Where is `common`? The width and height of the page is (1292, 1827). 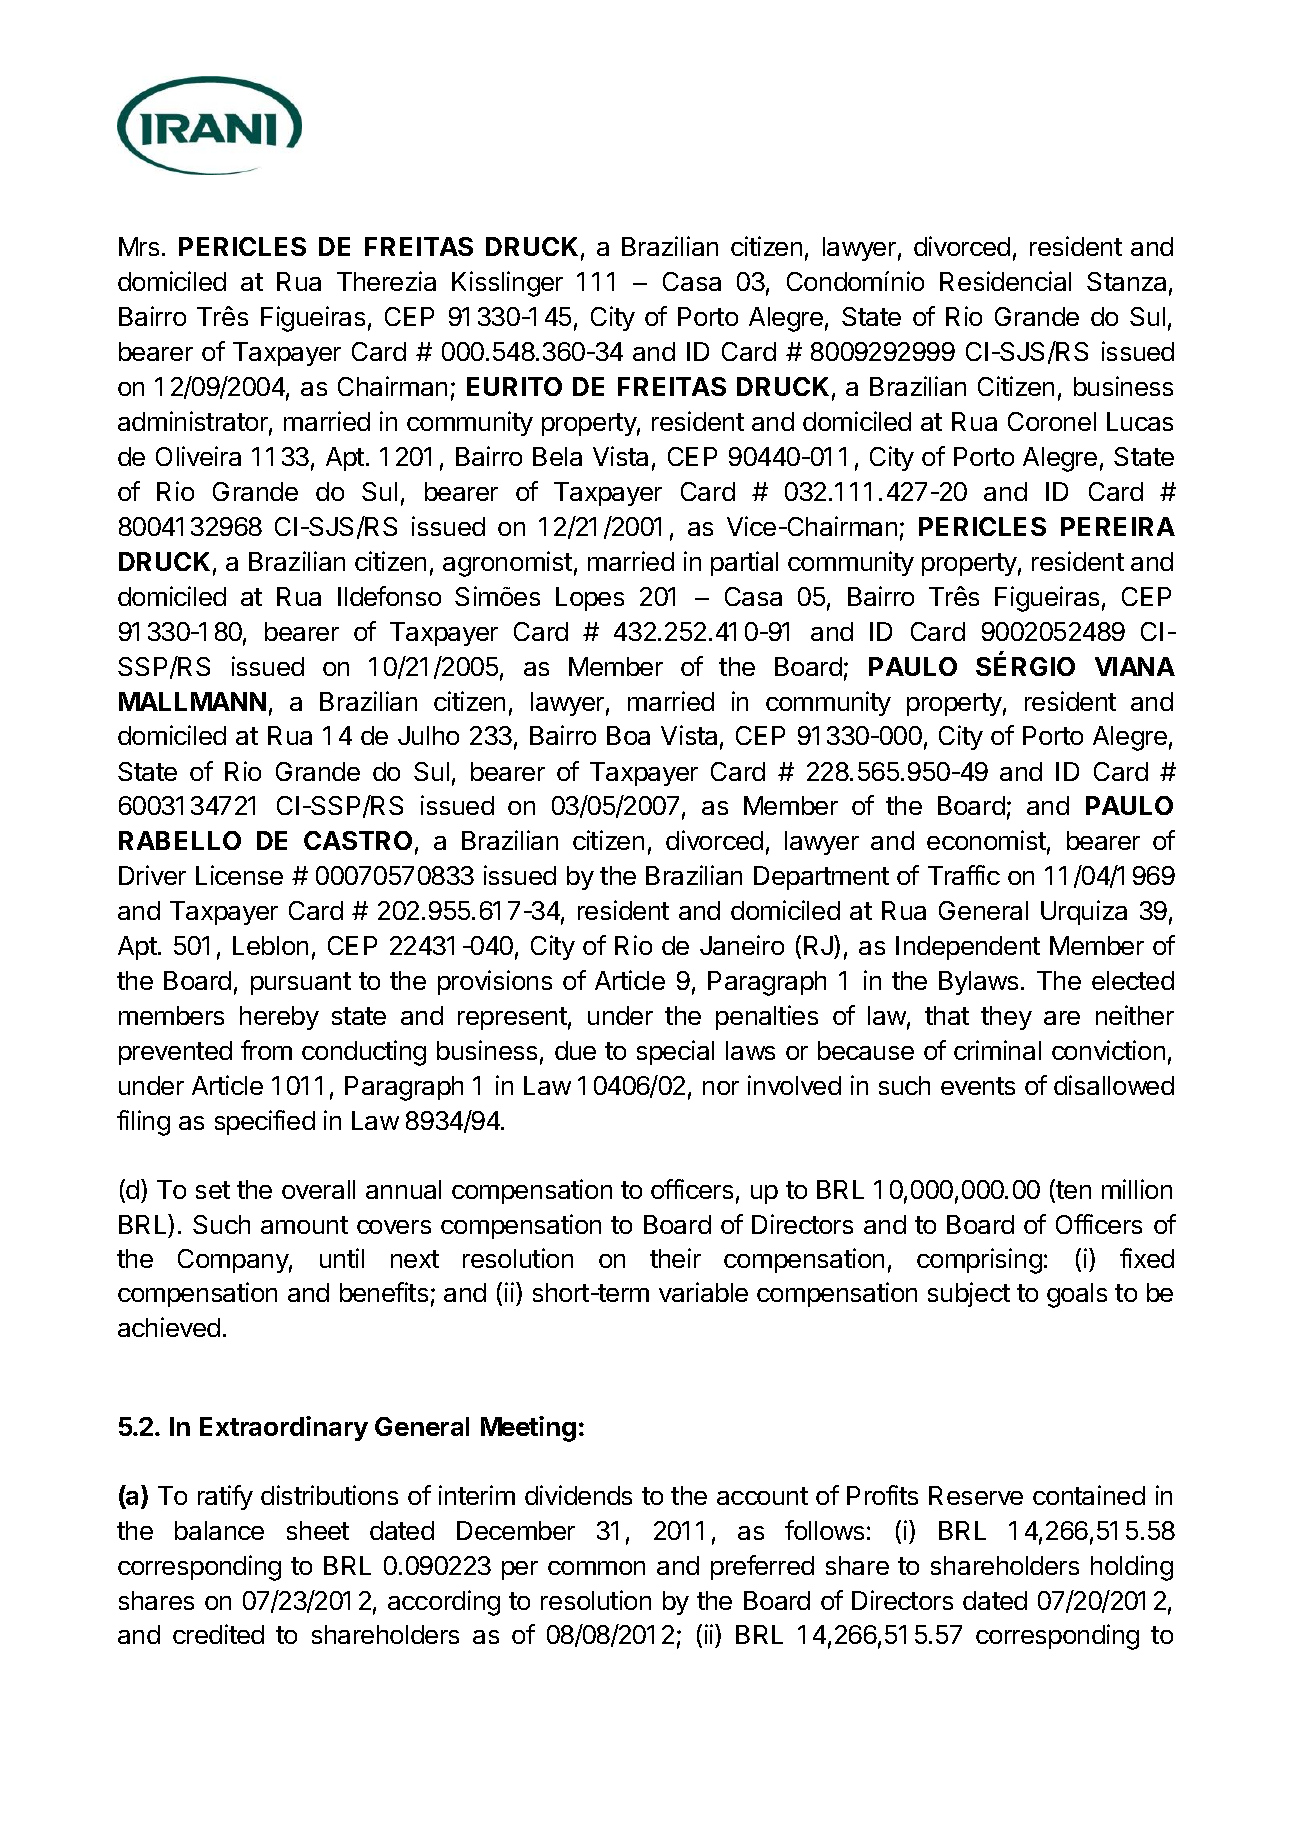 common is located at coordinates (596, 1568).
